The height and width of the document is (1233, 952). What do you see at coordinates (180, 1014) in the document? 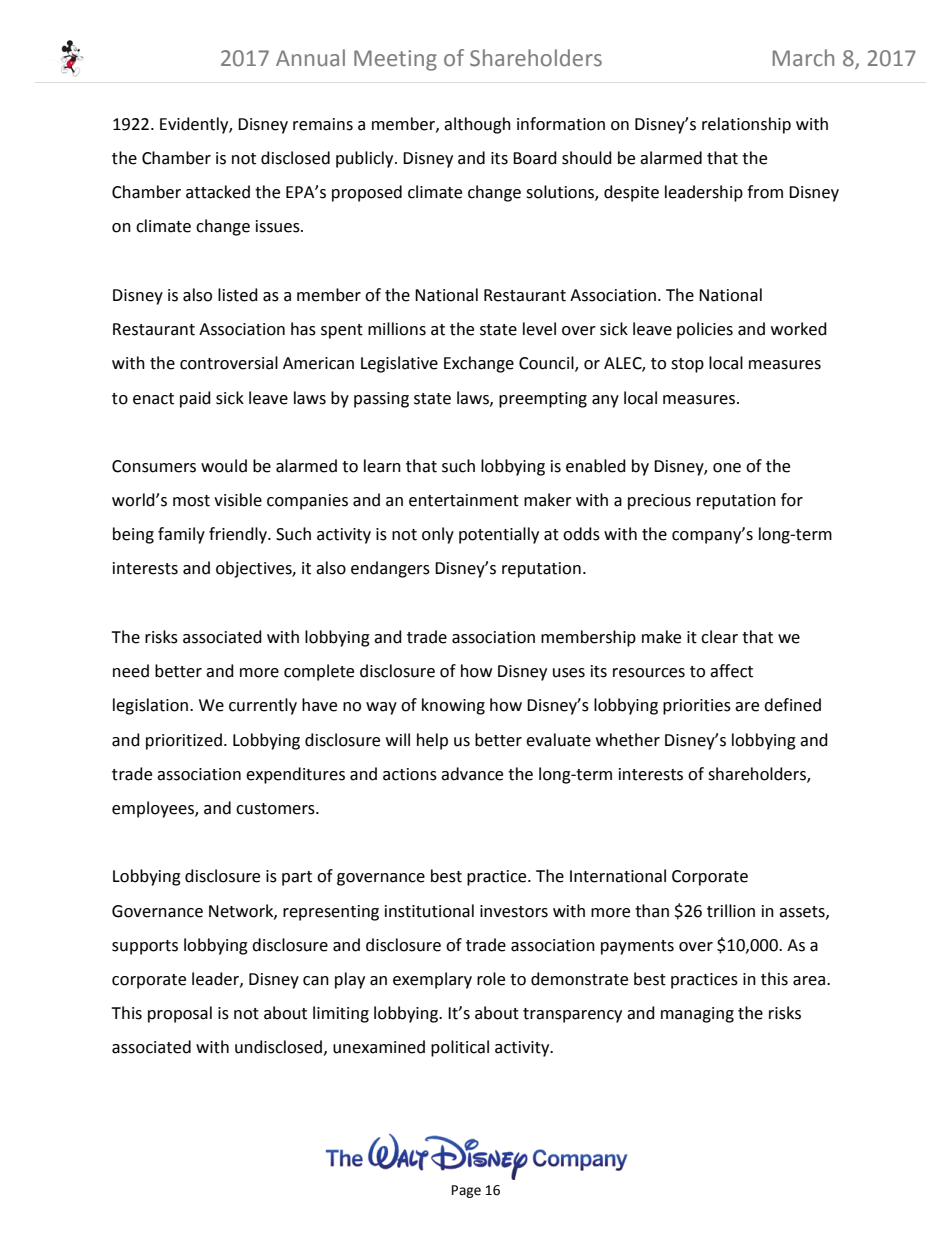
I see `proposal` at bounding box center [180, 1014].
